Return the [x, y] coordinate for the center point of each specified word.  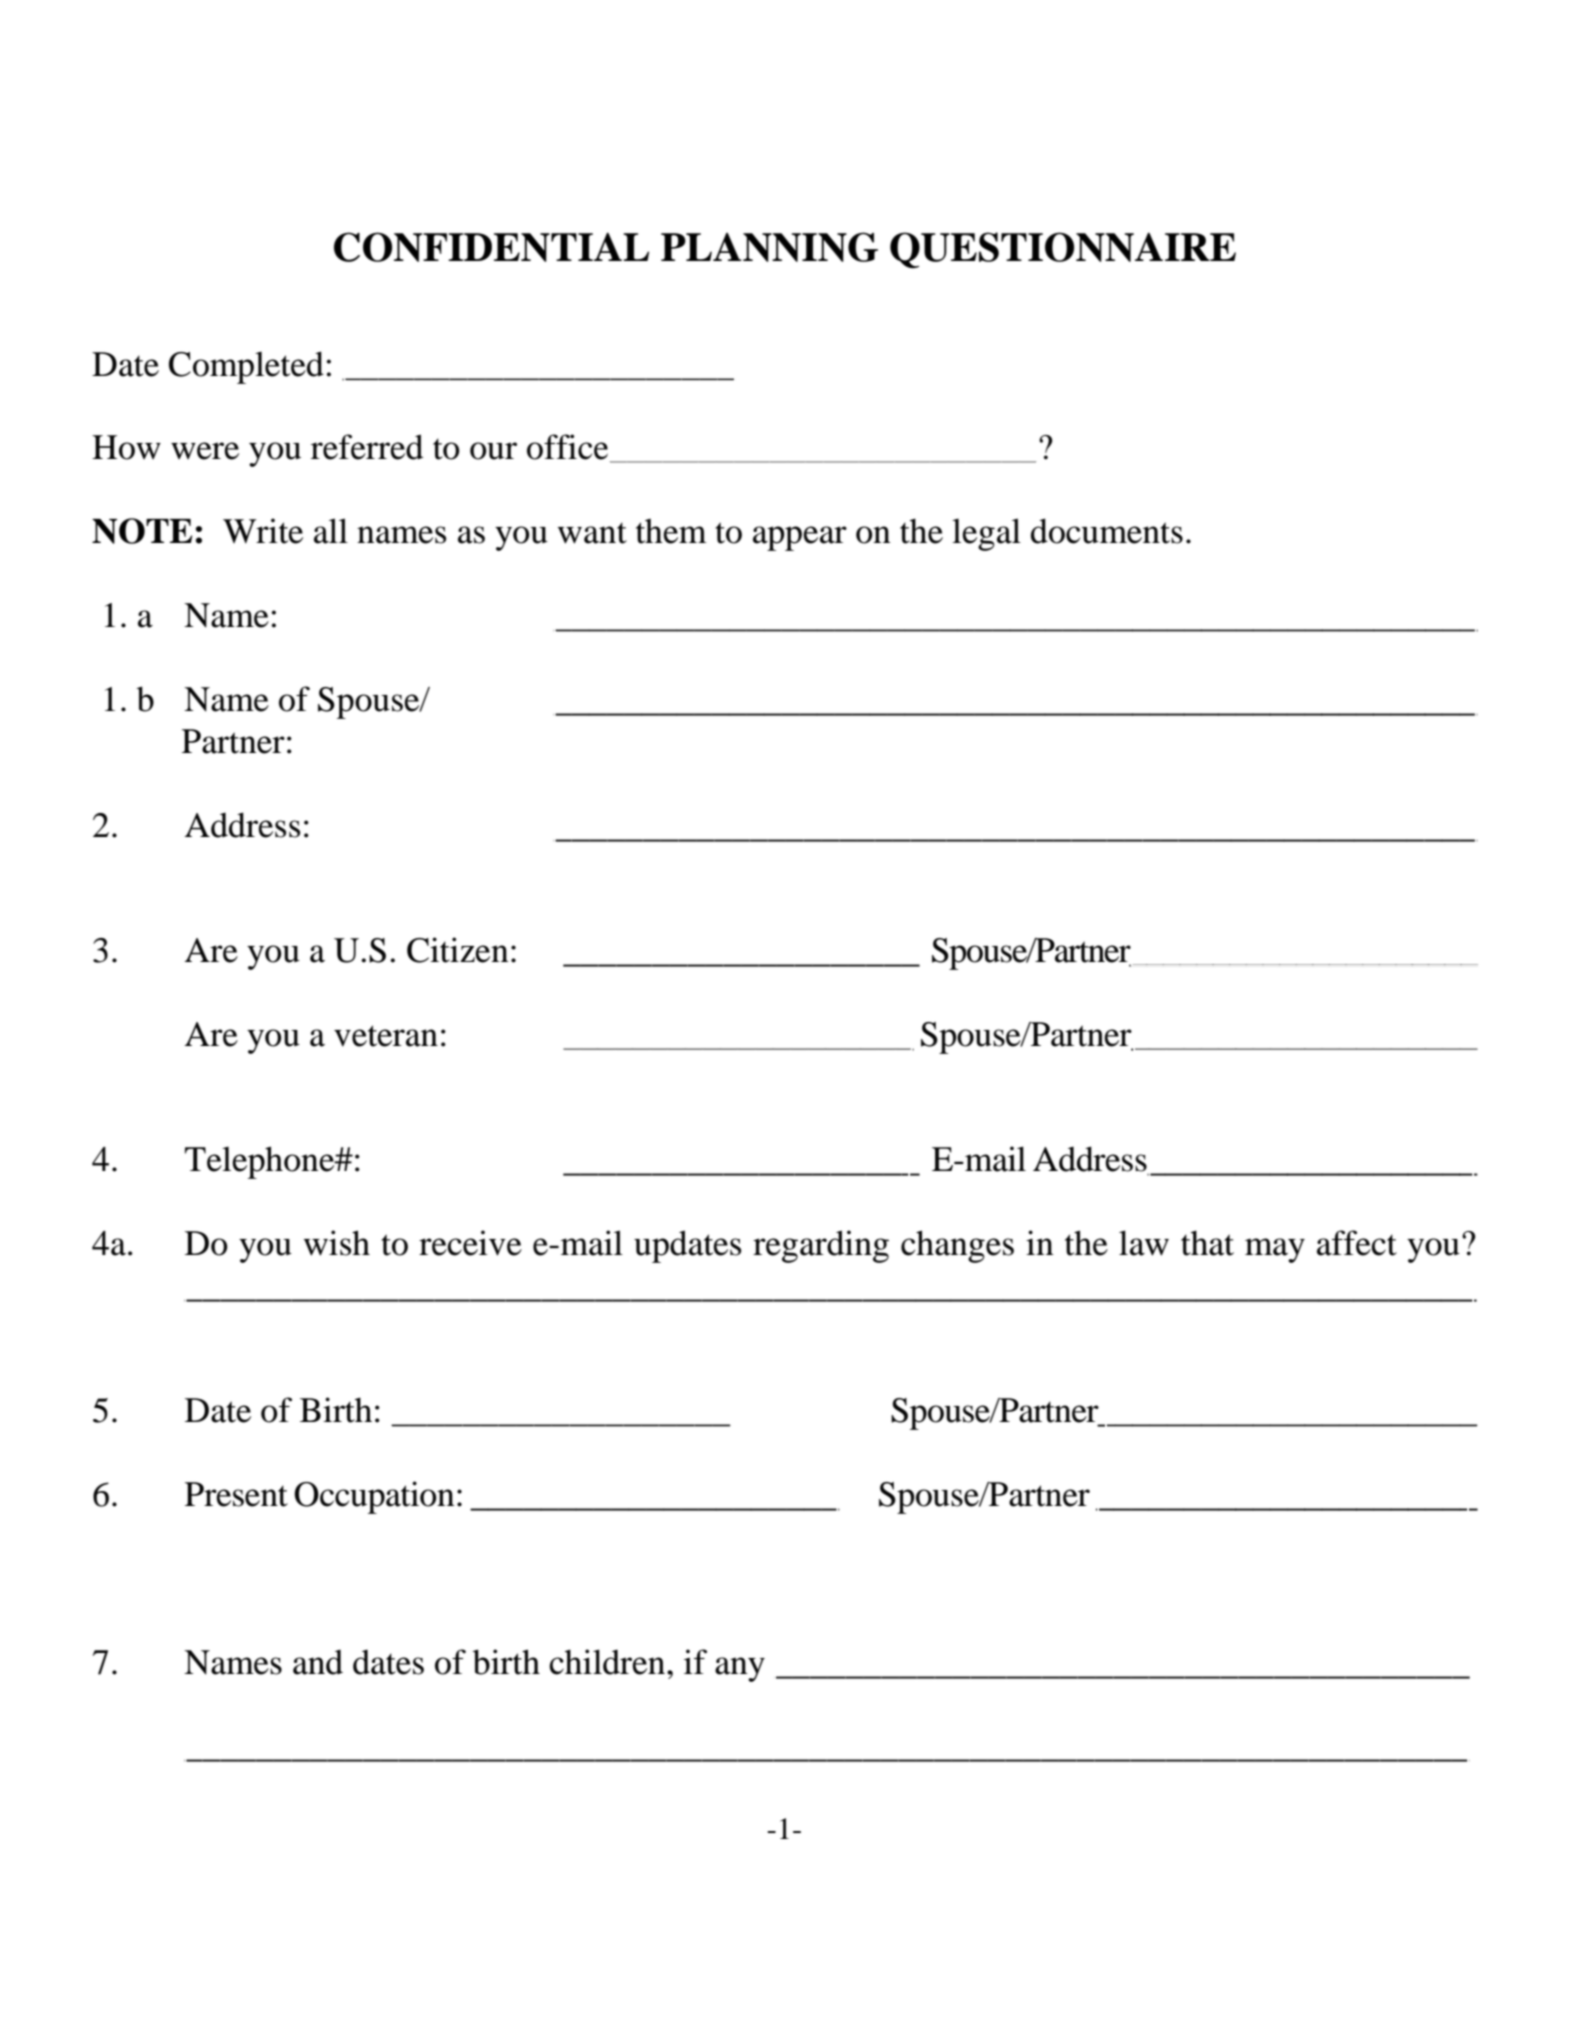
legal [986, 534]
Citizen [458, 950]
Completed [246, 367]
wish [337, 1243]
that [1207, 1243]
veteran [386, 1036]
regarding [821, 1246]
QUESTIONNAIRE [1063, 250]
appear [800, 538]
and [318, 1662]
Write [263, 531]
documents [1107, 531]
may [1275, 1250]
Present [236, 1494]
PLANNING [769, 247]
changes [957, 1246]
